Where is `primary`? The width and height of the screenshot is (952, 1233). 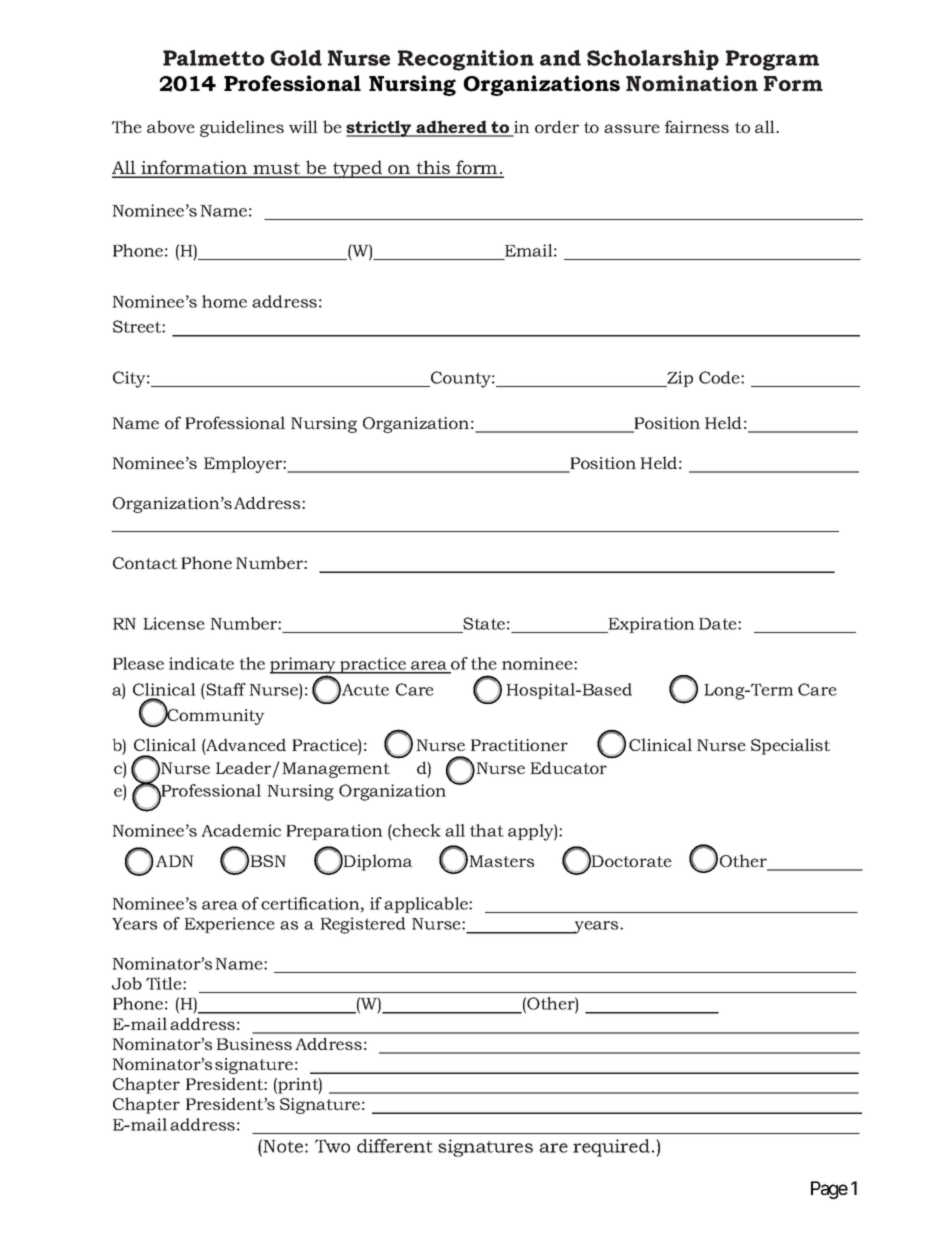
primary is located at coordinates (304, 666).
